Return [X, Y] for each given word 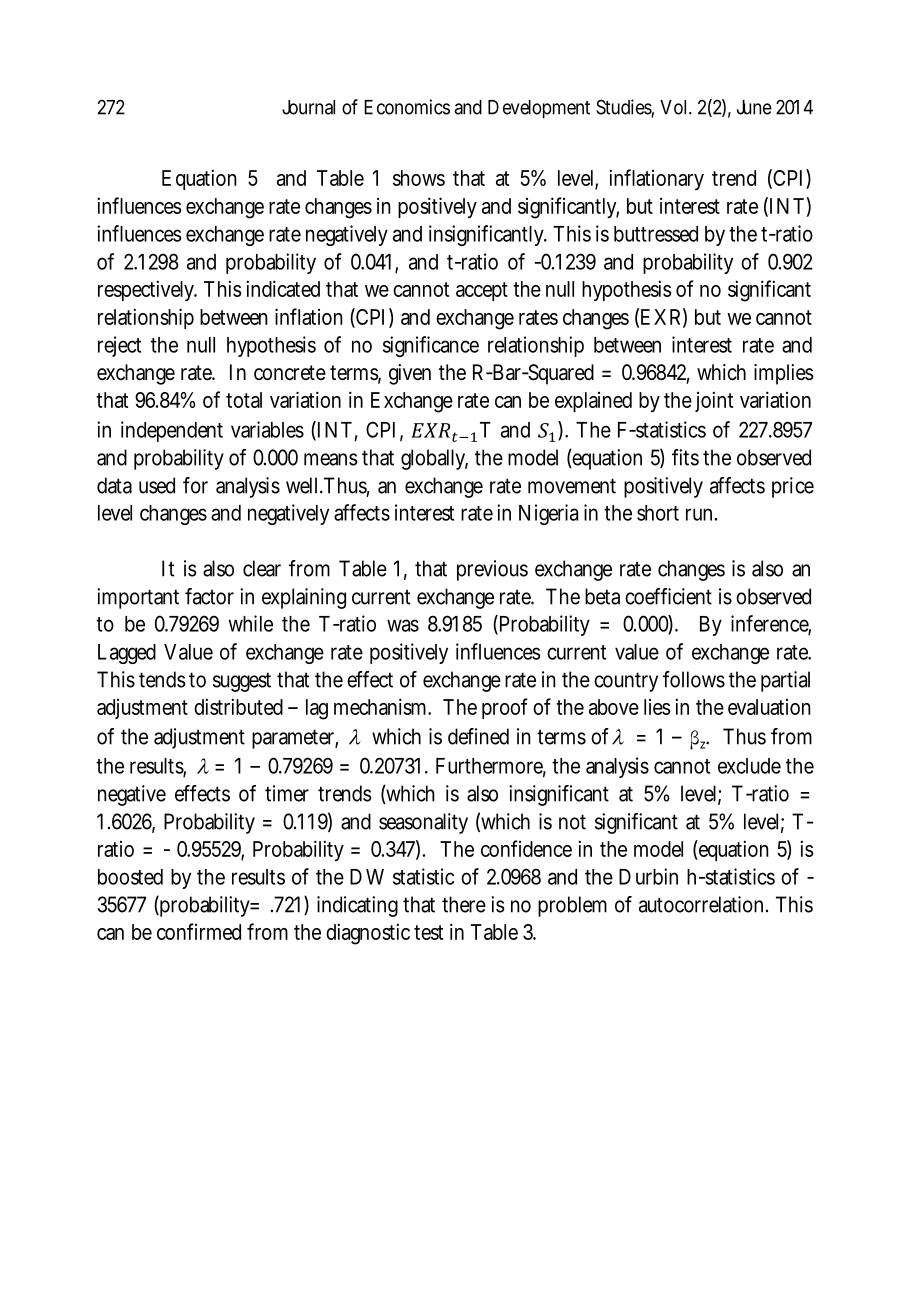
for [195, 485]
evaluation [769, 707]
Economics [407, 107]
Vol [673, 107]
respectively [147, 290]
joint [714, 401]
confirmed [199, 931]
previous [492, 570]
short [658, 513]
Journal [308, 107]
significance [431, 346]
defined [478, 736]
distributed [238, 706]
